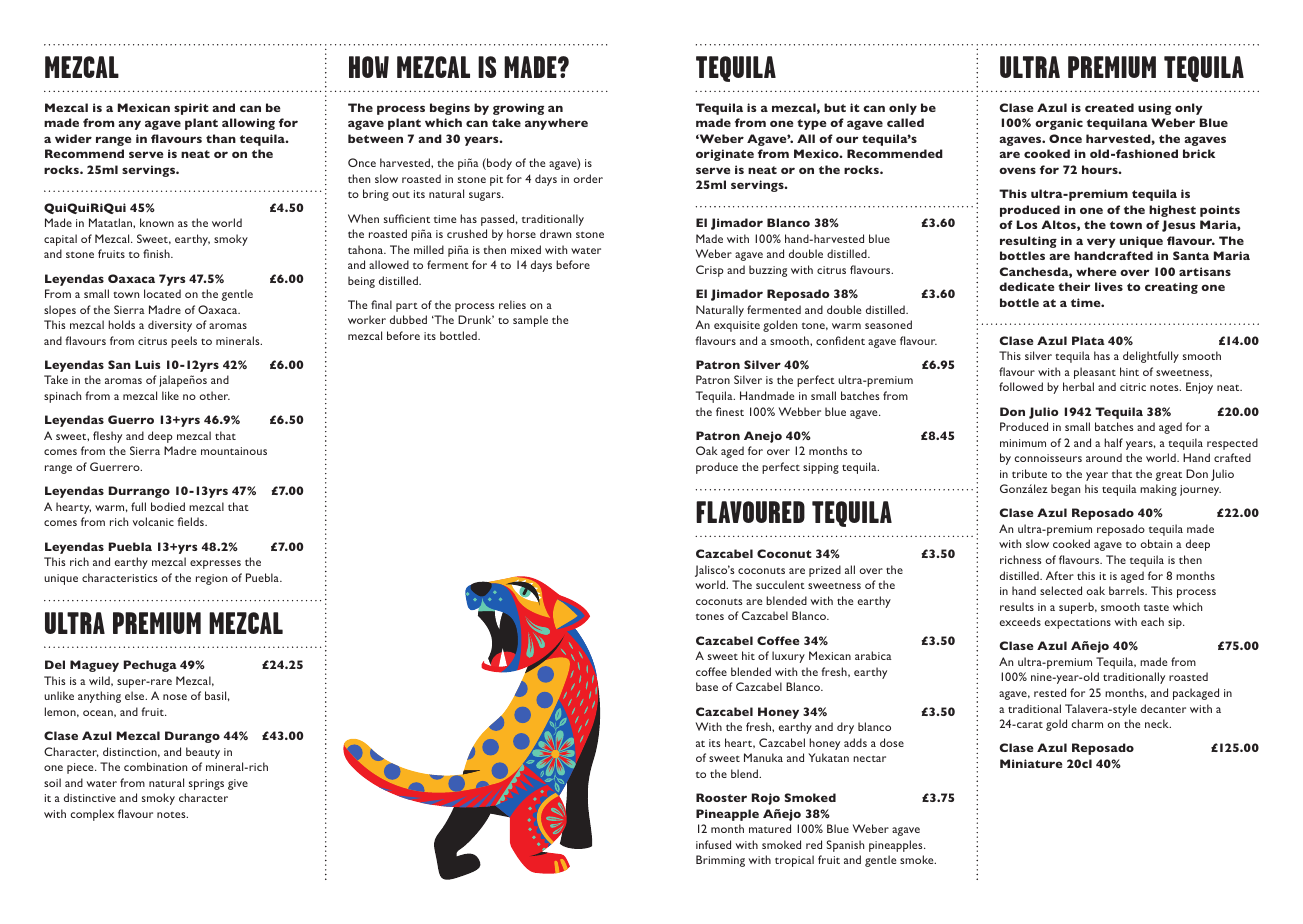 The width and height of the document is (1303, 924). What do you see at coordinates (710, 271) in the document?
I see `Crisp` at bounding box center [710, 271].
